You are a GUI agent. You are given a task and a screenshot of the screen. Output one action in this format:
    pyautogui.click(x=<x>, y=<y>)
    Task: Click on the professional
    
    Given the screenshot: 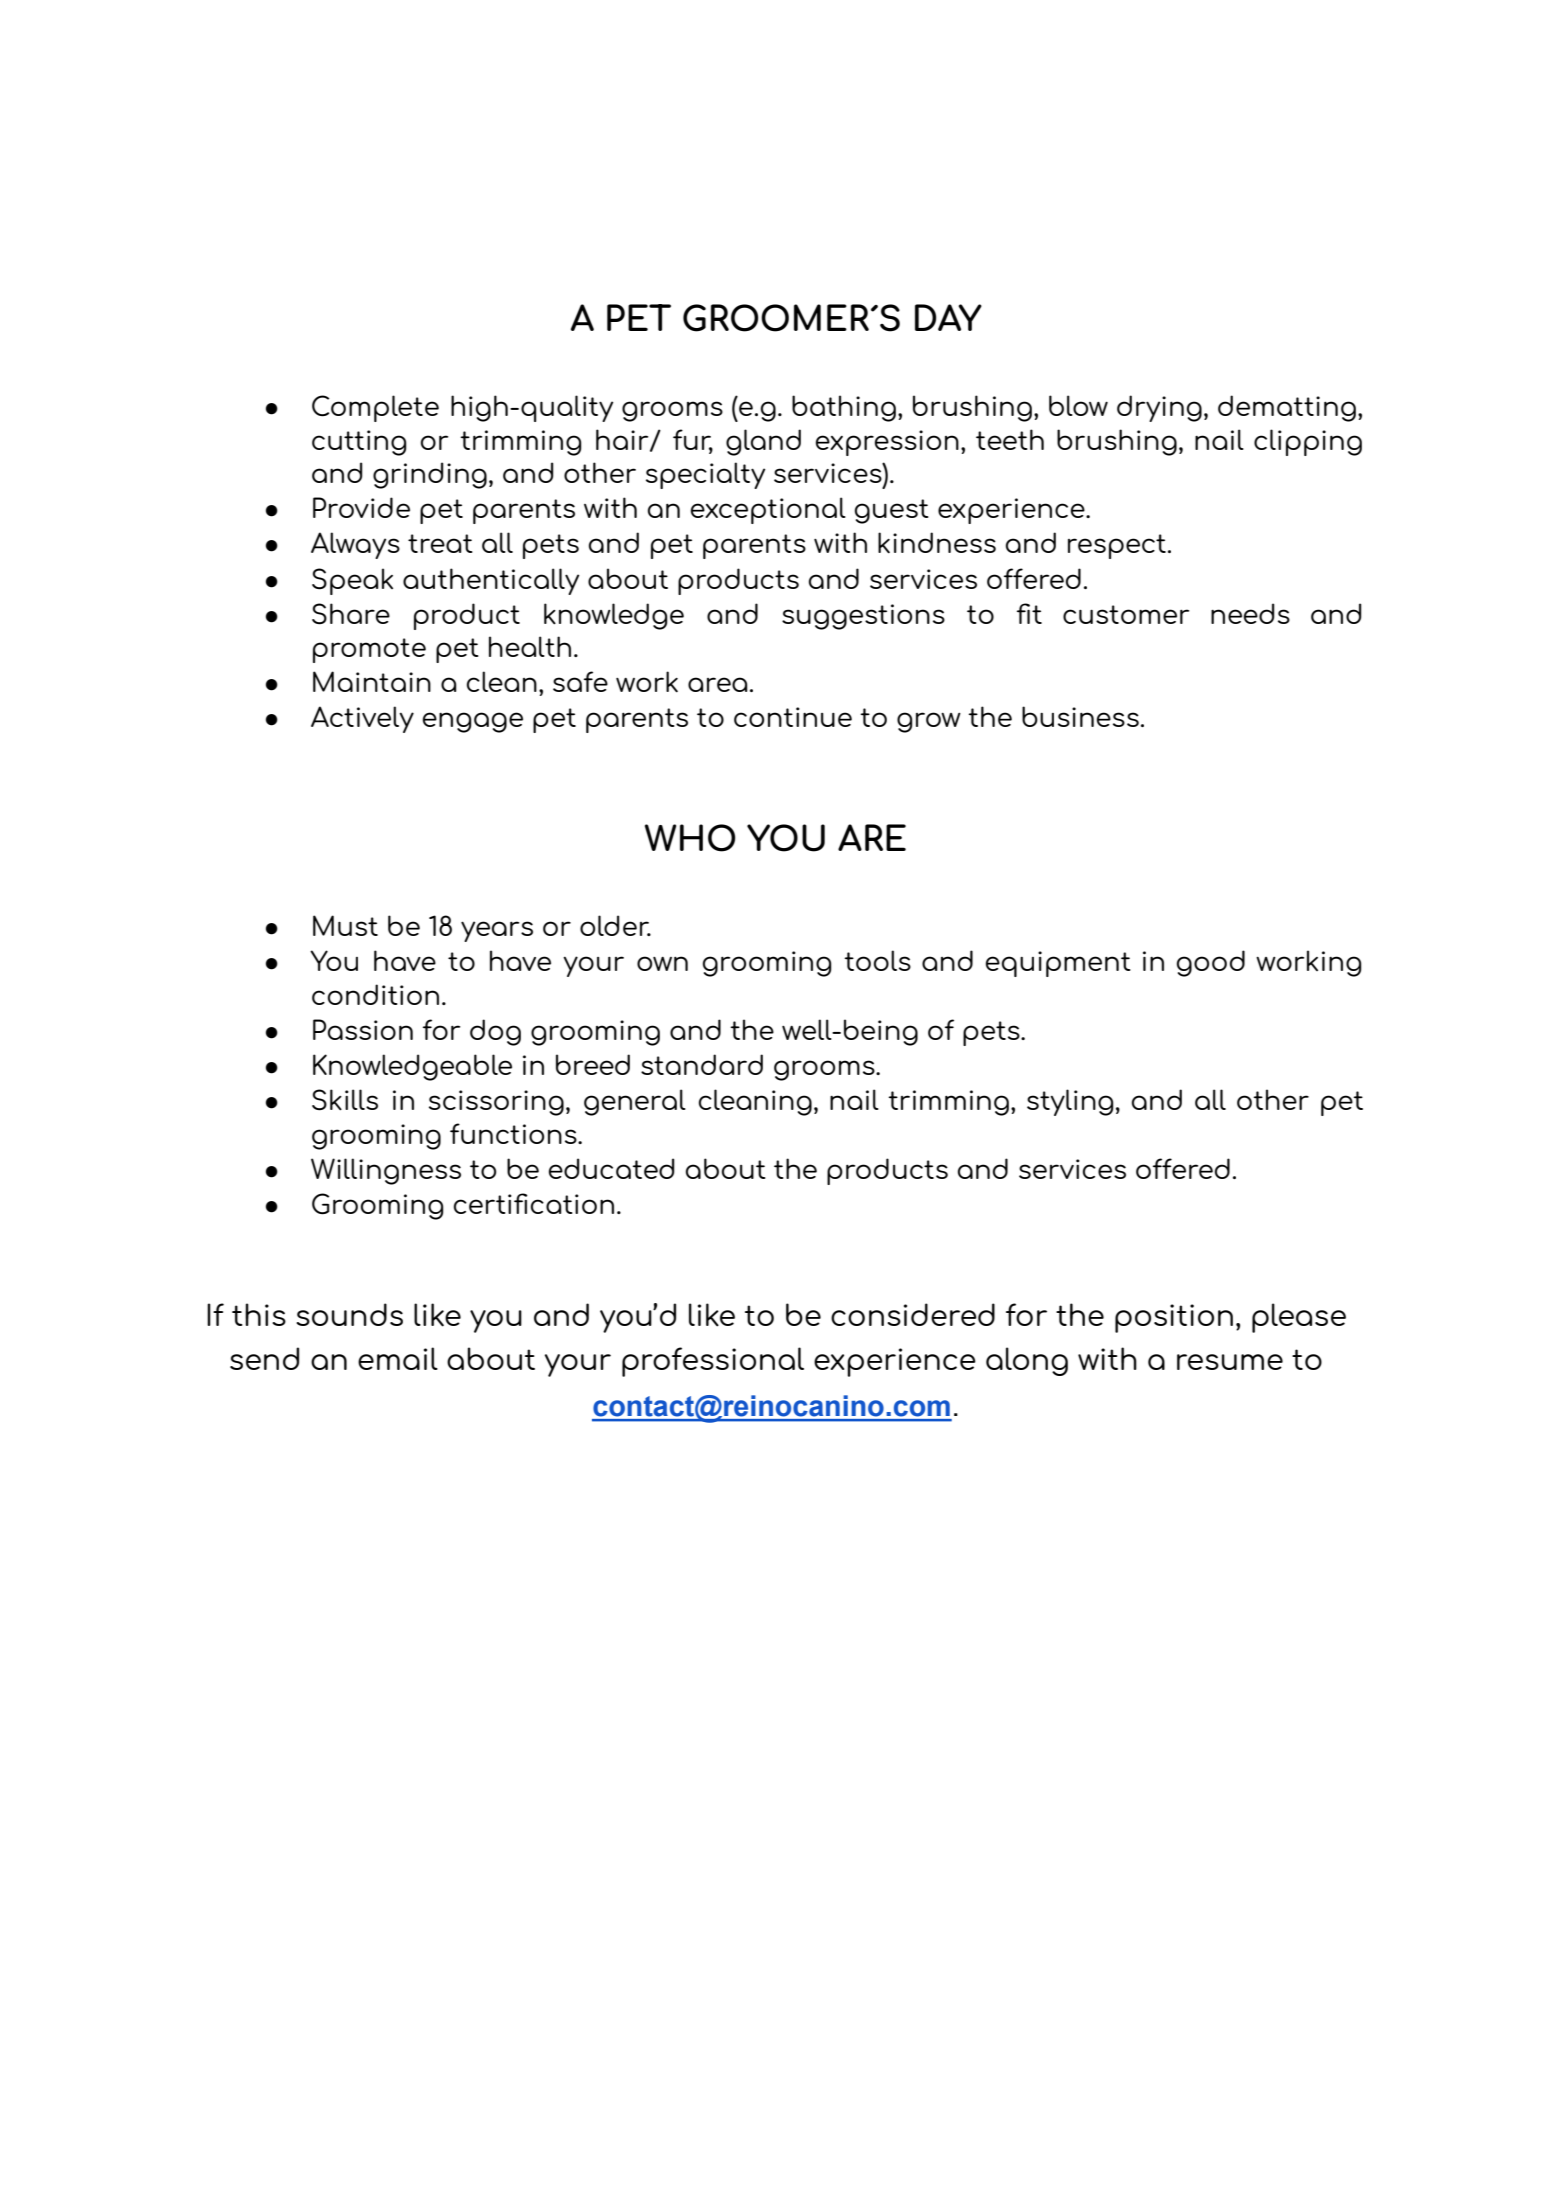 What is the action you would take?
    pyautogui.click(x=713, y=1362)
